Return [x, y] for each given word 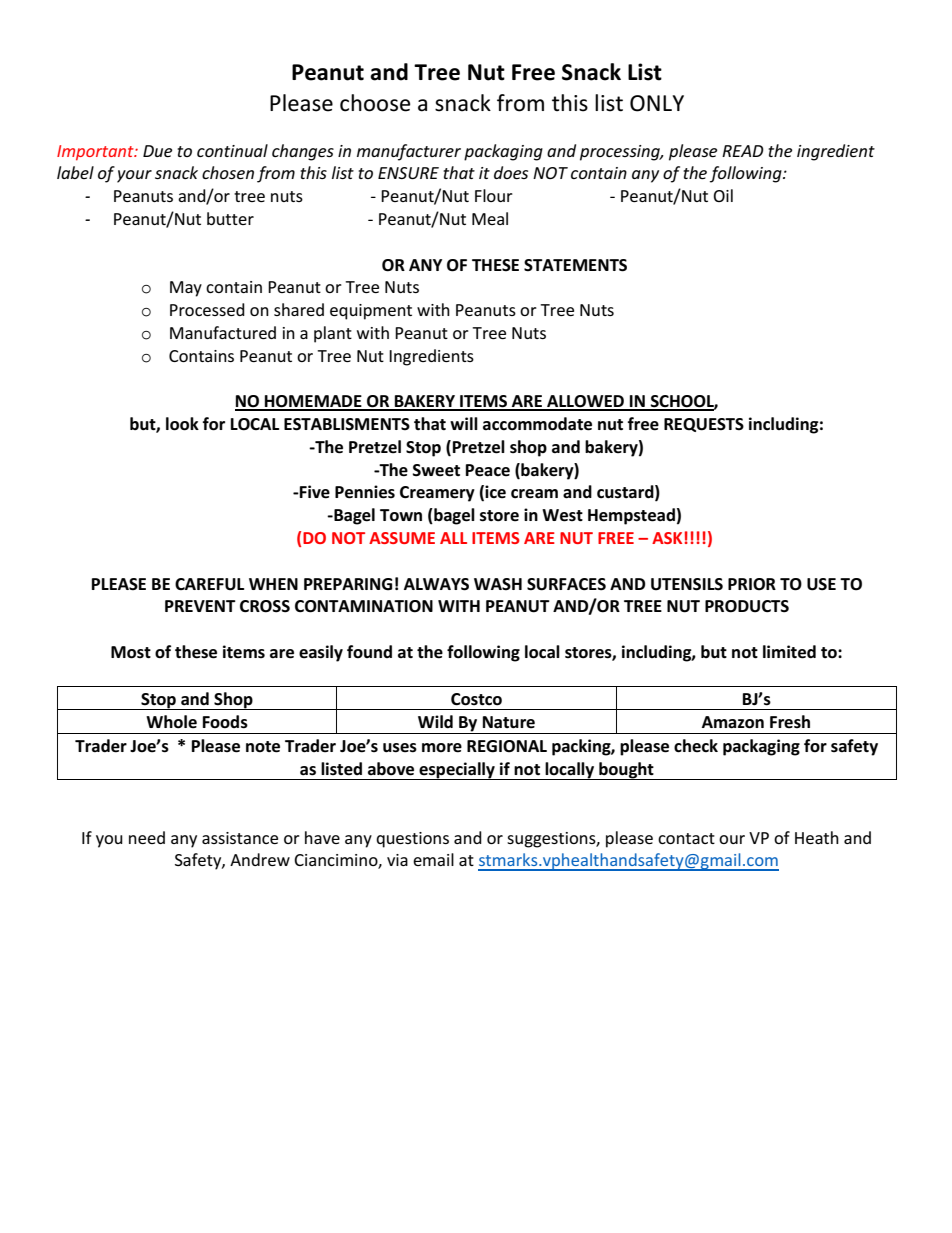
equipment [371, 312]
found [369, 651]
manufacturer [409, 152]
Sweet [436, 470]
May [186, 289]
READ [743, 151]
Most [131, 652]
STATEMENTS [575, 265]
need [147, 837]
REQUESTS [704, 425]
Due [157, 151]
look [182, 424]
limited [789, 652]
